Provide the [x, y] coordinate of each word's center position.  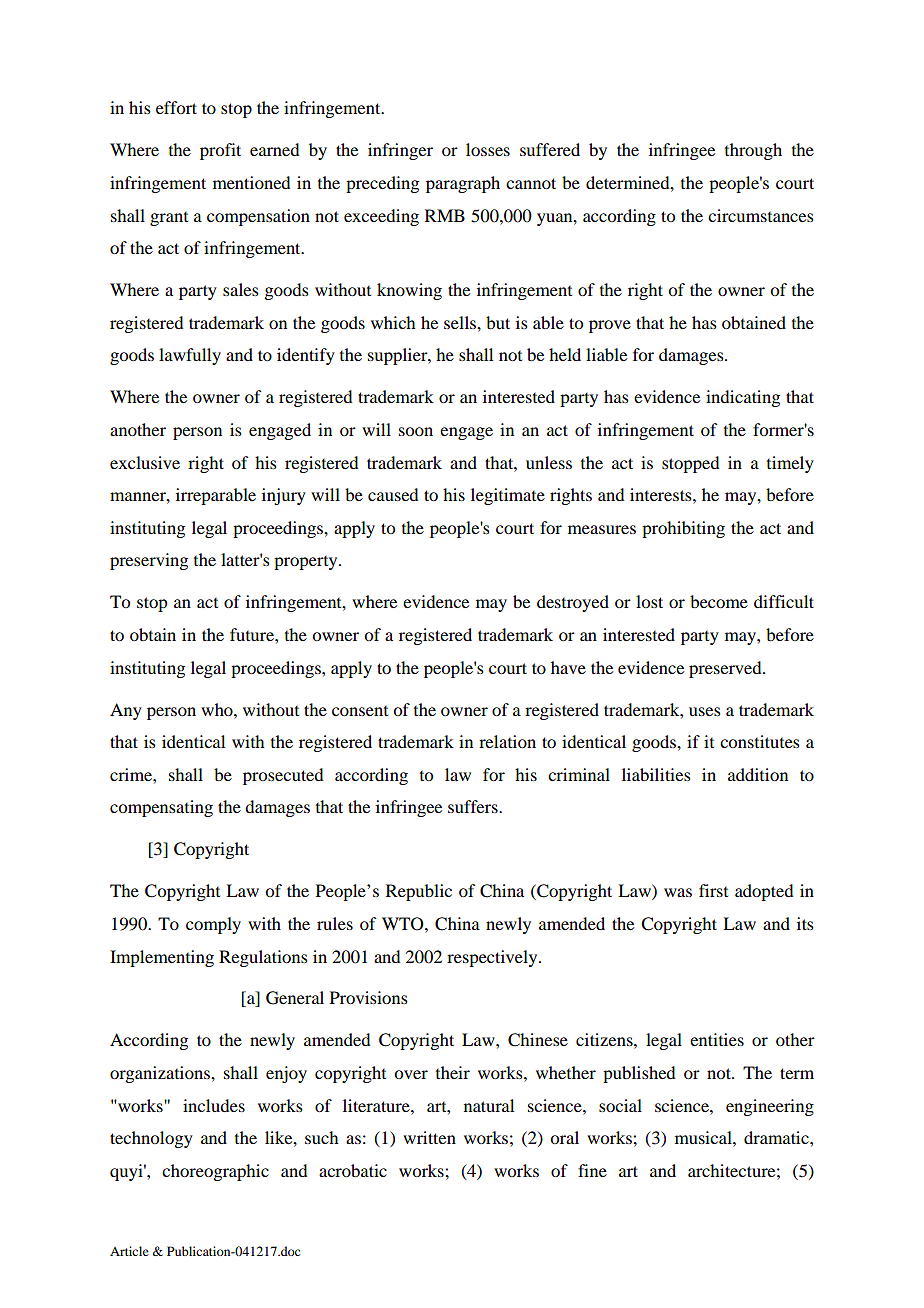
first [713, 890]
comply [213, 925]
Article [129, 1251]
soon [416, 431]
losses [488, 149]
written [429, 1137]
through [753, 151]
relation [507, 741]
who [218, 709]
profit [220, 151]
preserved [726, 669]
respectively [493, 958]
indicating [743, 398]
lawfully [190, 356]
